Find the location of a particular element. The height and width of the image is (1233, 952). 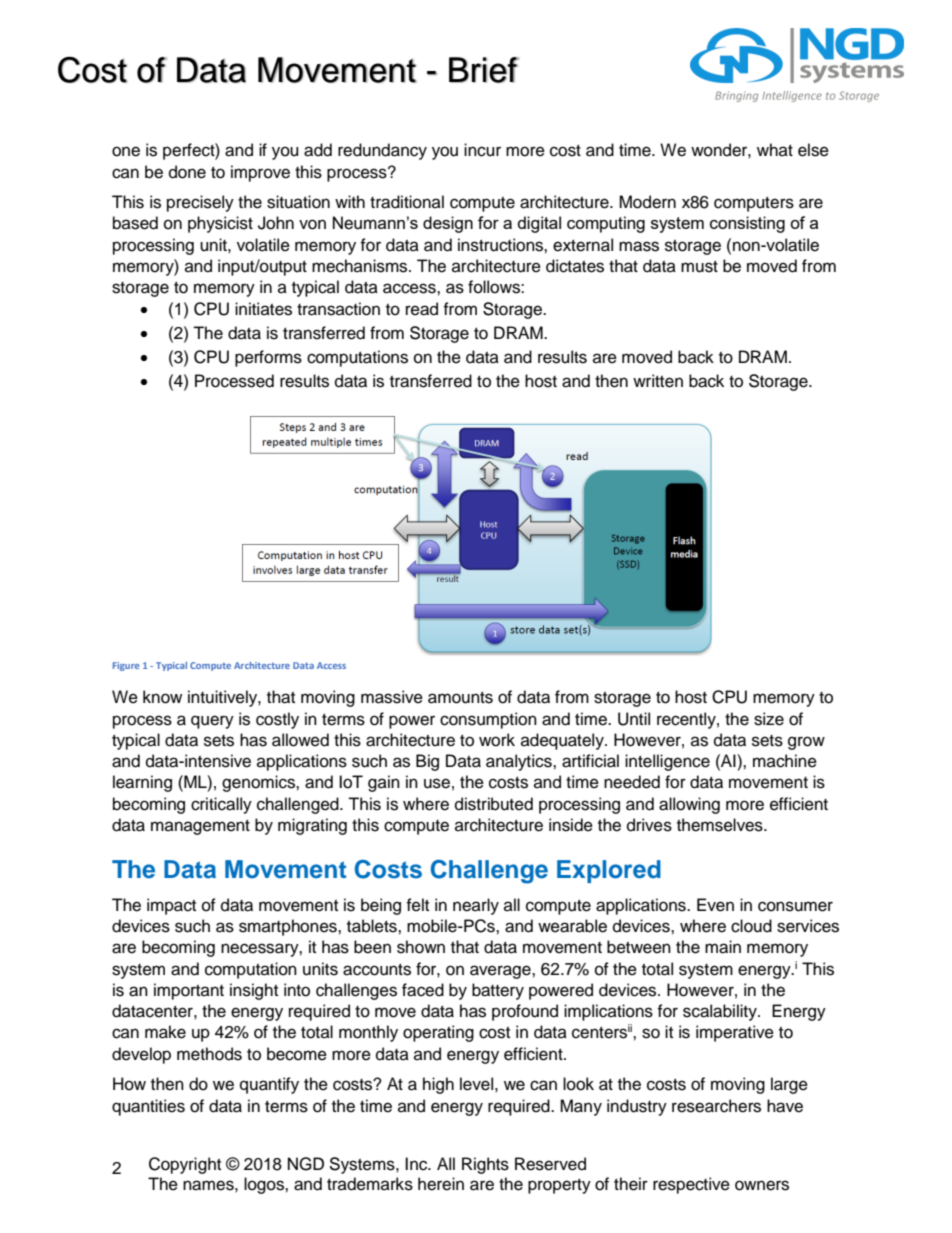

performs is located at coordinates (268, 358).
